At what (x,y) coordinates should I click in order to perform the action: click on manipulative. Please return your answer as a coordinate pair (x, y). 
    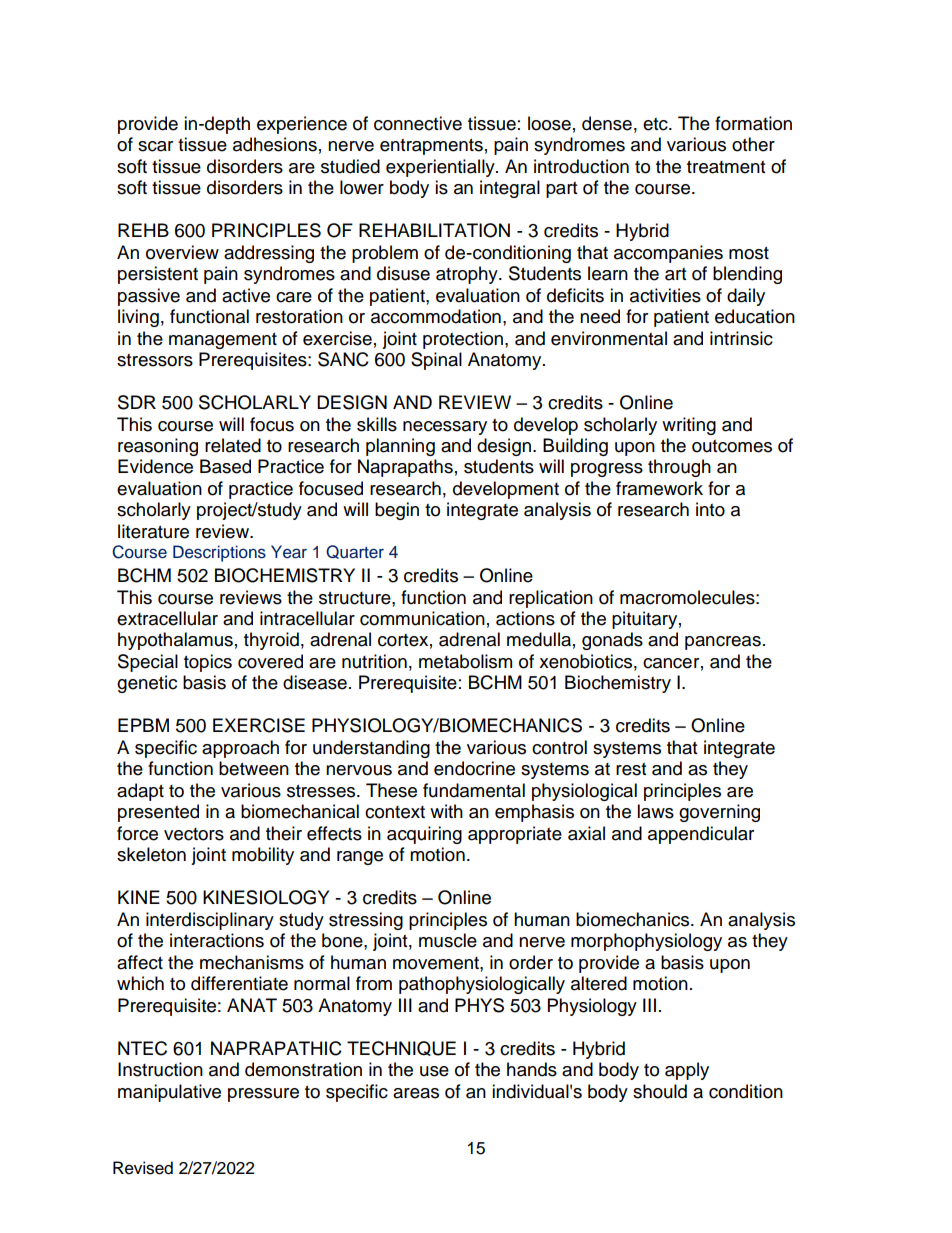
    Looking at the image, I should click on (169, 1093).
